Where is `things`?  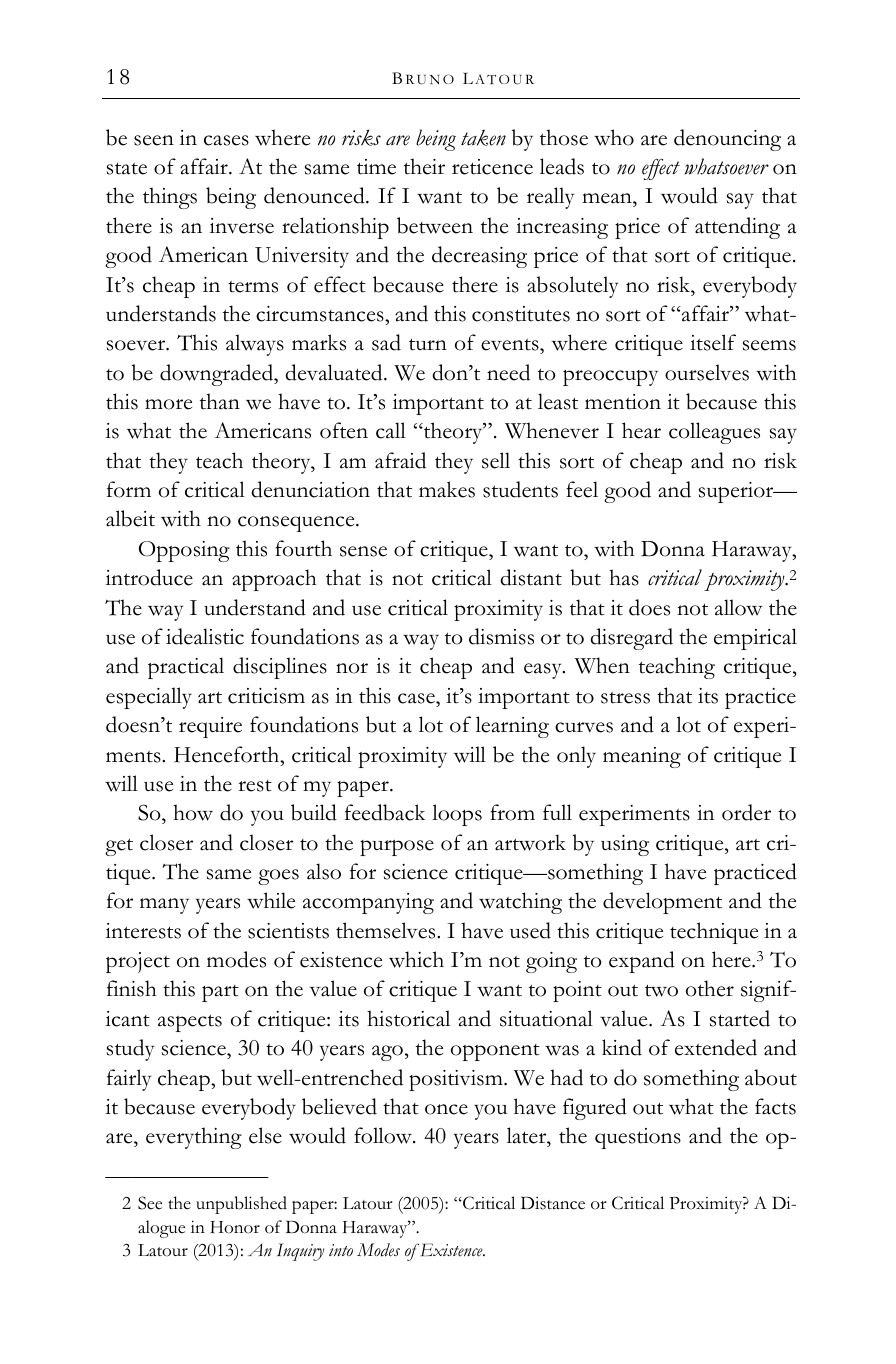 things is located at coordinates (170, 198).
